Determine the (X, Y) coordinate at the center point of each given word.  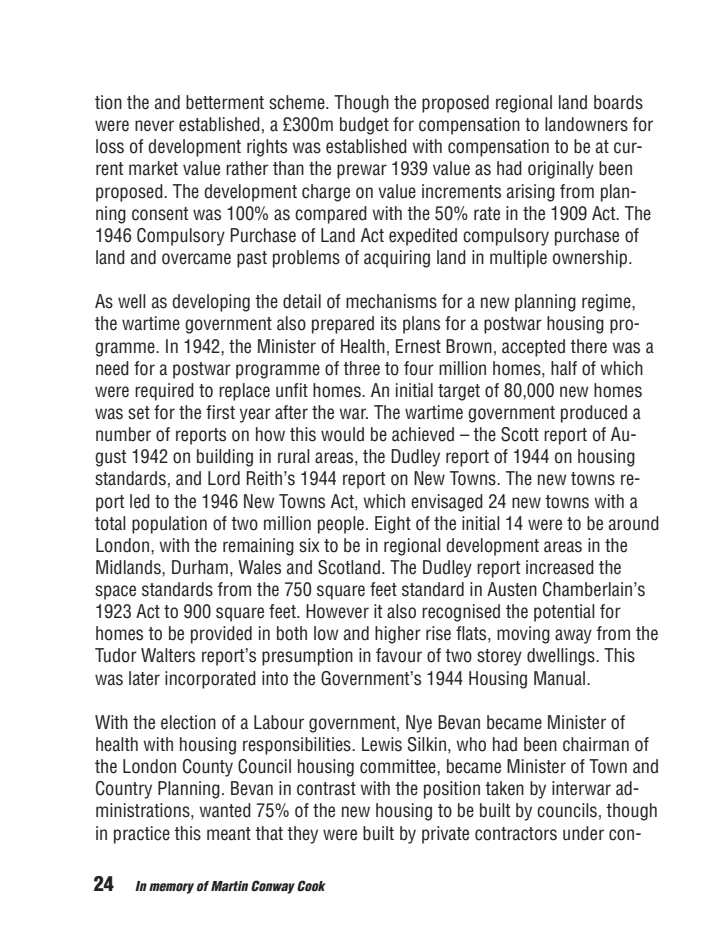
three (361, 368)
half (564, 368)
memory (171, 888)
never (154, 126)
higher (398, 635)
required (164, 392)
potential (564, 613)
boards (618, 102)
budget (364, 126)
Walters (168, 655)
